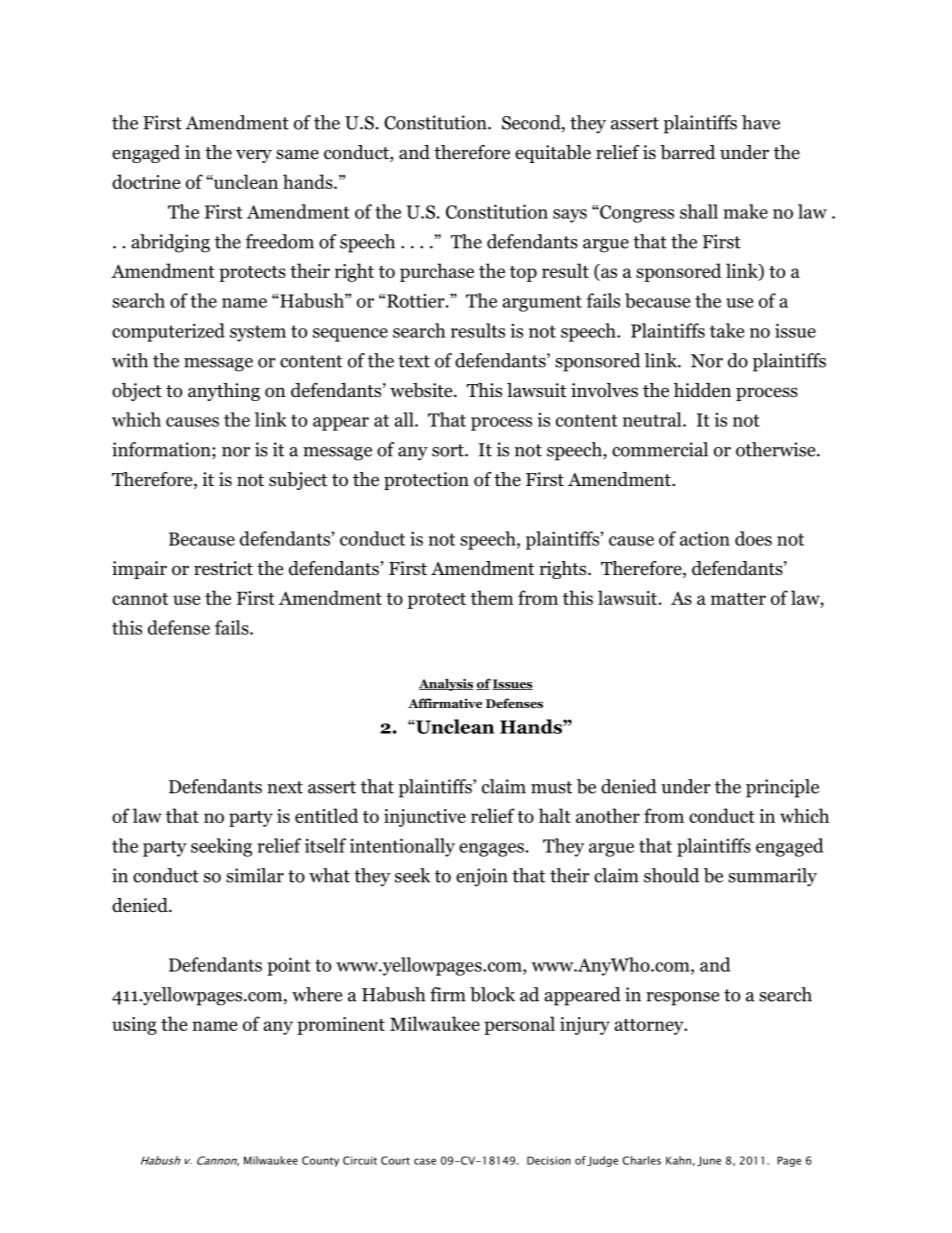 This image has width=952, height=1233. Describe the element at coordinates (254, 156) in the image. I see `very` at that location.
